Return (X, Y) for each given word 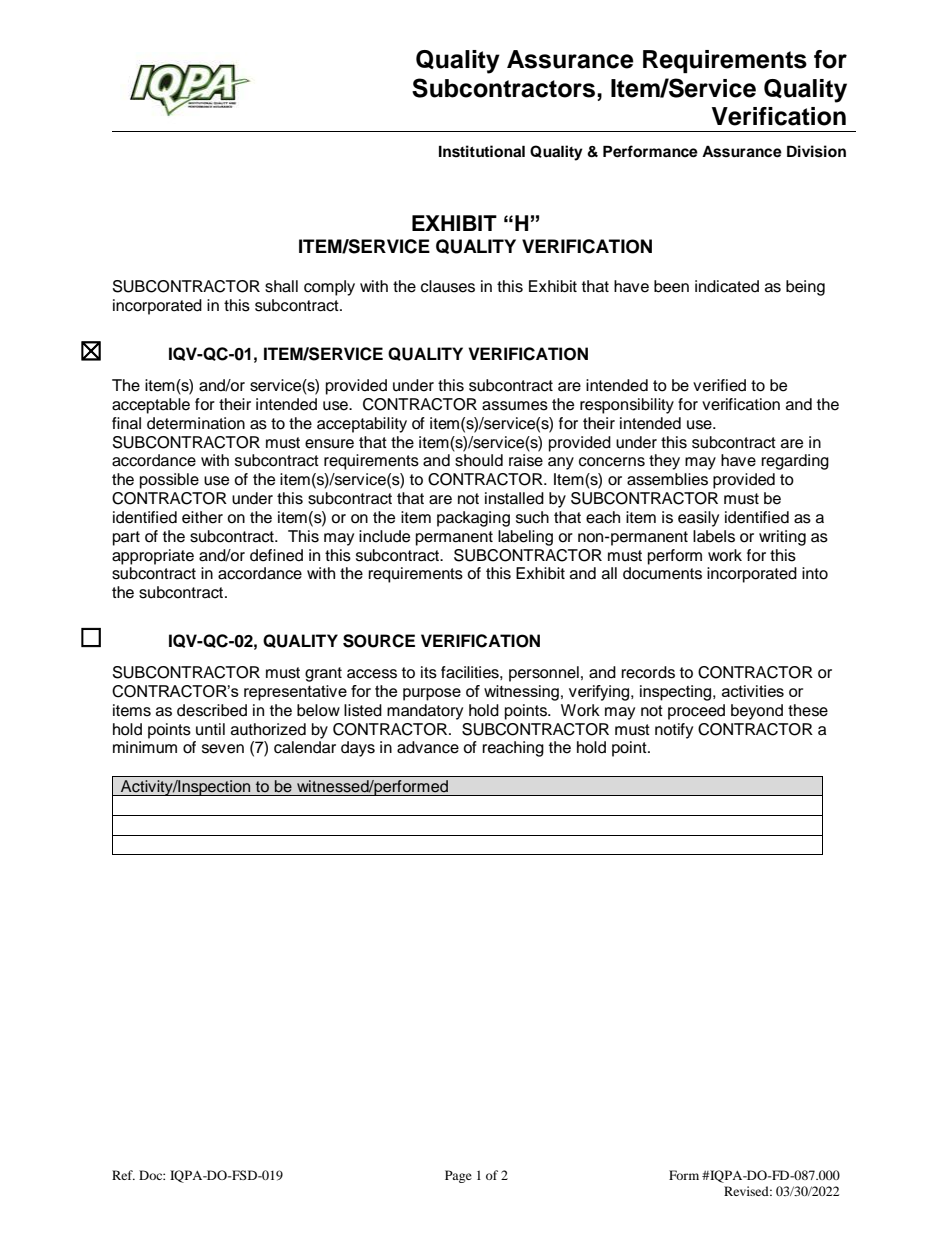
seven (223, 749)
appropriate (153, 557)
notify (674, 731)
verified (719, 385)
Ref (123, 1175)
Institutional (482, 151)
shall (281, 286)
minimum (145, 747)
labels (714, 536)
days (358, 749)
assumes (515, 406)
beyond (757, 712)
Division (816, 151)
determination (196, 423)
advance (428, 747)
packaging (473, 519)
